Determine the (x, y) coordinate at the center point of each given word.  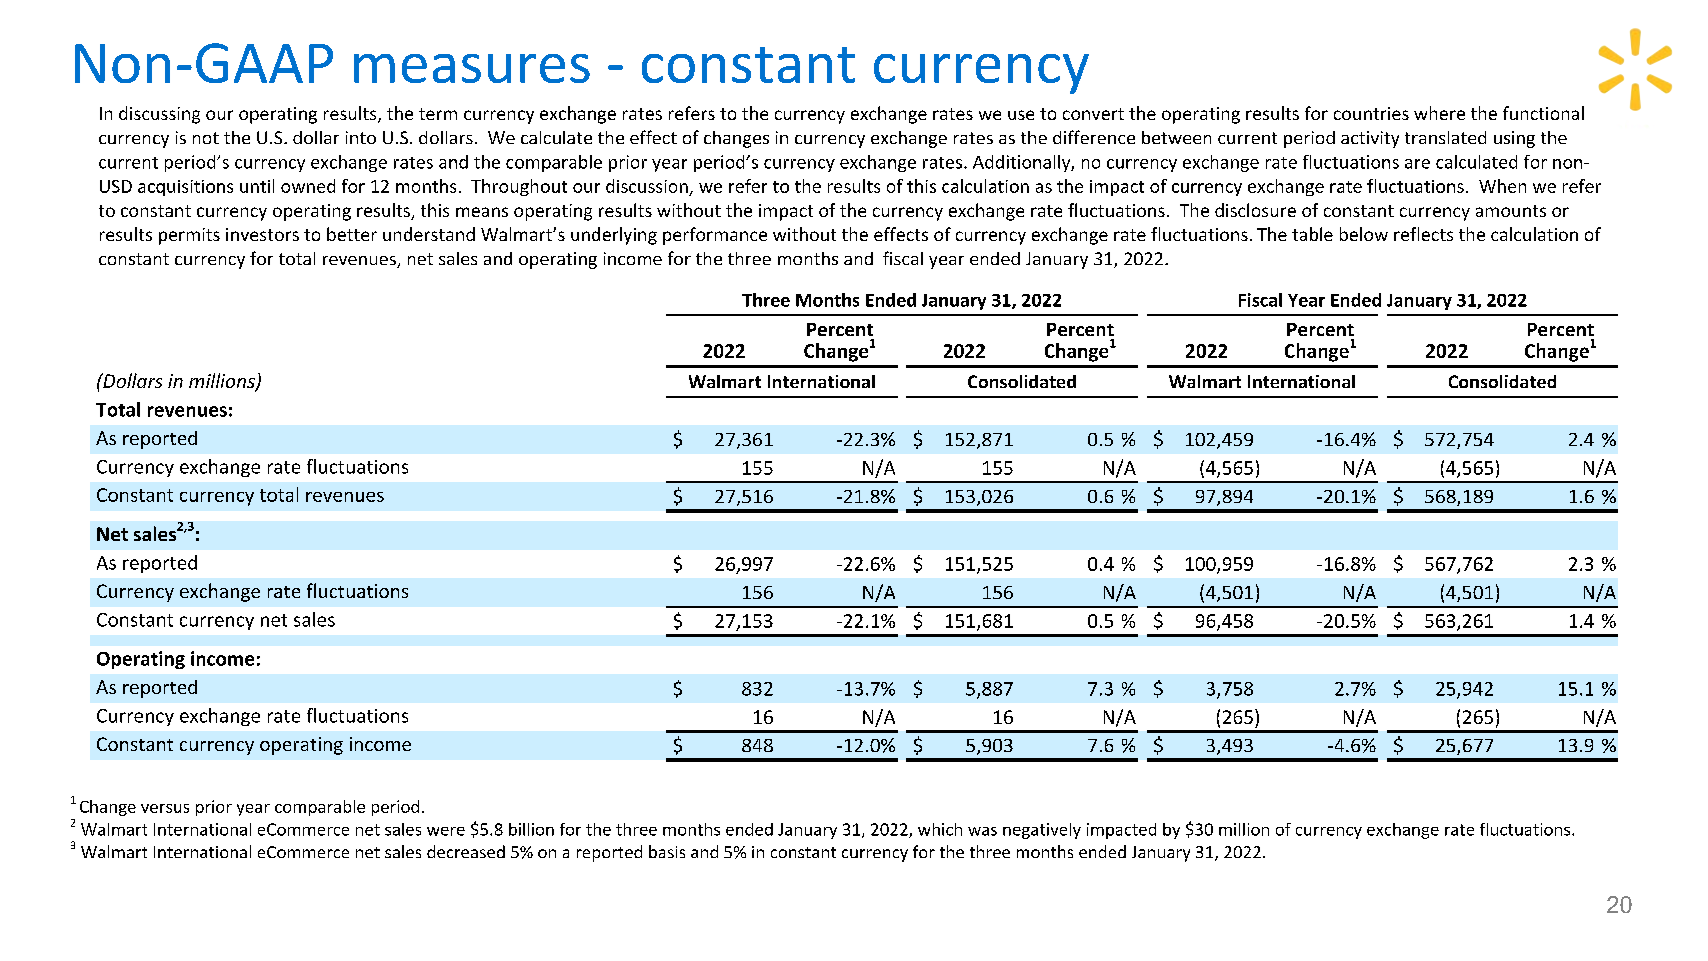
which (940, 829)
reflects (1423, 234)
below (1364, 234)
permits (189, 236)
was (982, 831)
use (1021, 115)
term (438, 114)
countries (1371, 113)
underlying (614, 236)
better (352, 234)
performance (715, 236)
